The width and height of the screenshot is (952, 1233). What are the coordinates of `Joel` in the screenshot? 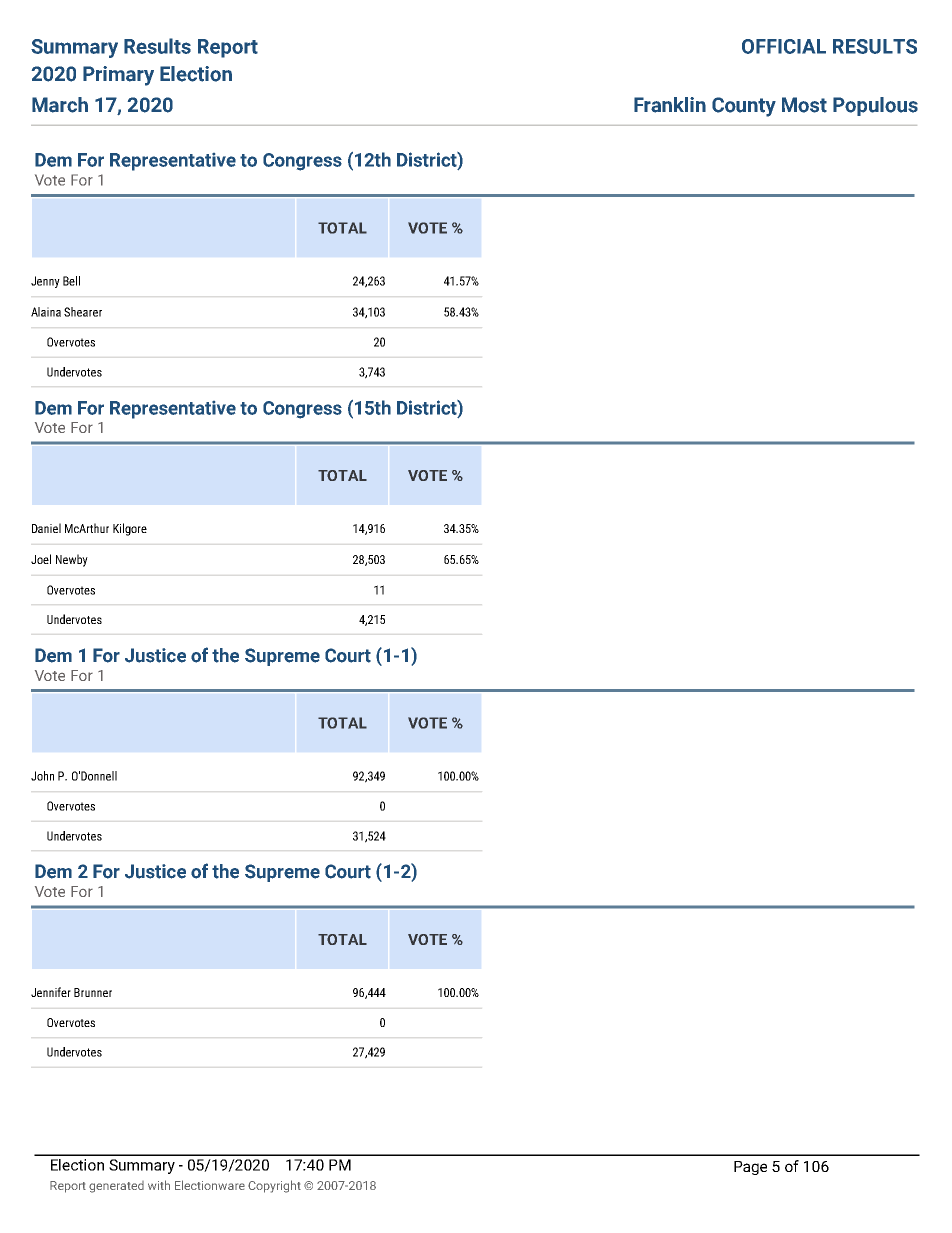 It's located at (41, 559).
